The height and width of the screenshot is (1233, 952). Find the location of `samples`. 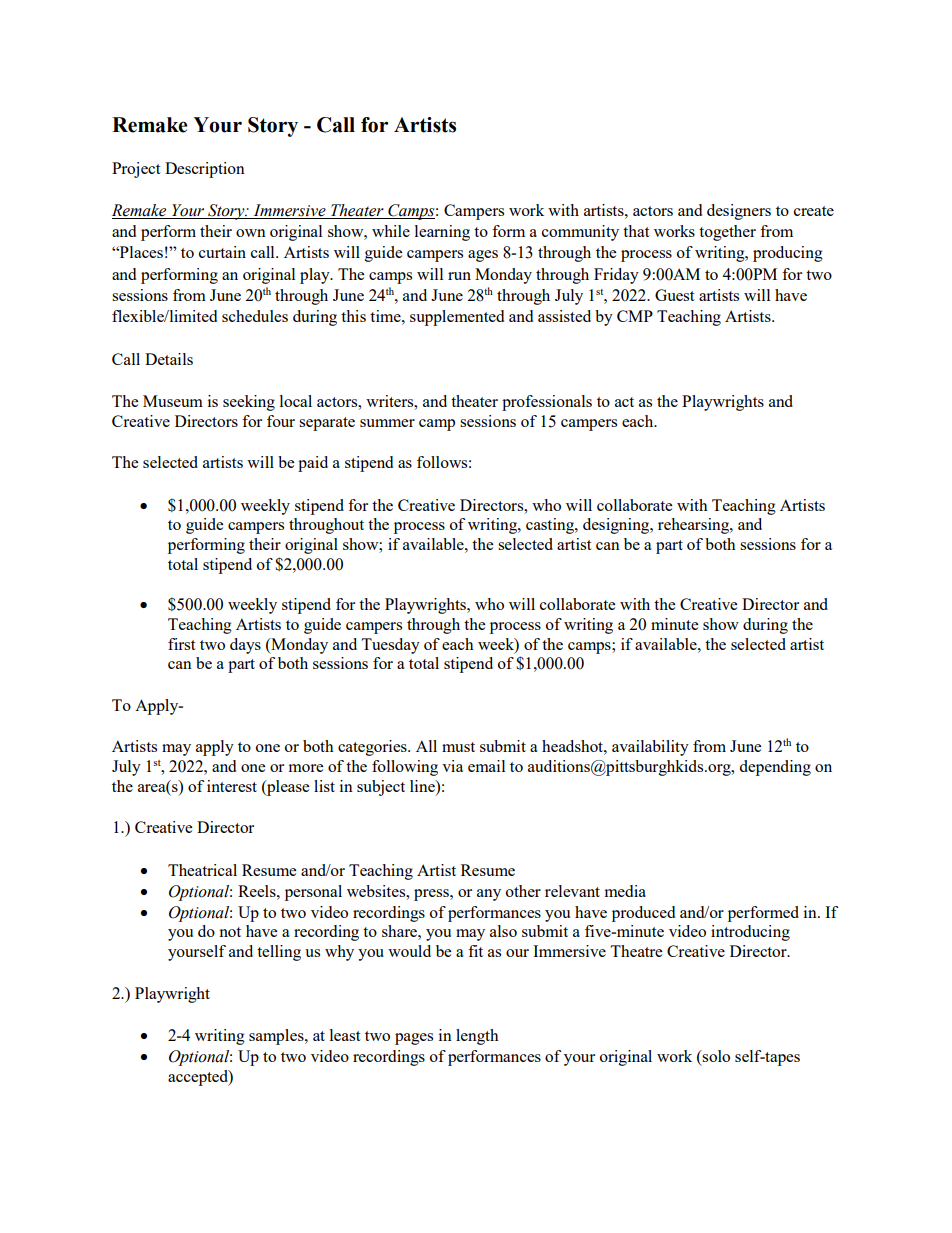

samples is located at coordinates (277, 1037).
